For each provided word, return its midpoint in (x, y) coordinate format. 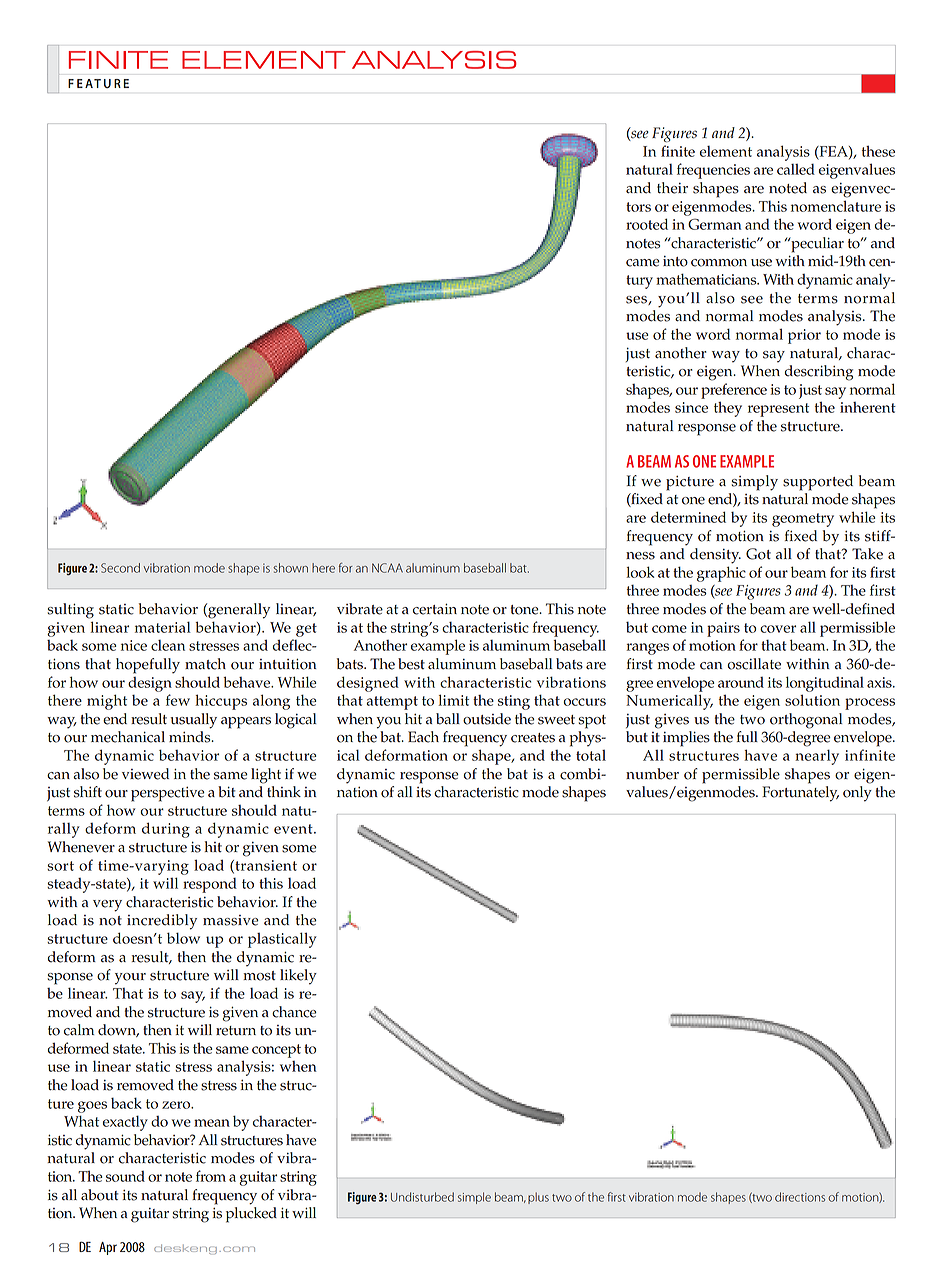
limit (453, 700)
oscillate (754, 664)
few (178, 700)
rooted (647, 224)
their (672, 188)
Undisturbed (422, 1197)
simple (474, 1198)
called (796, 169)
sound (125, 1176)
